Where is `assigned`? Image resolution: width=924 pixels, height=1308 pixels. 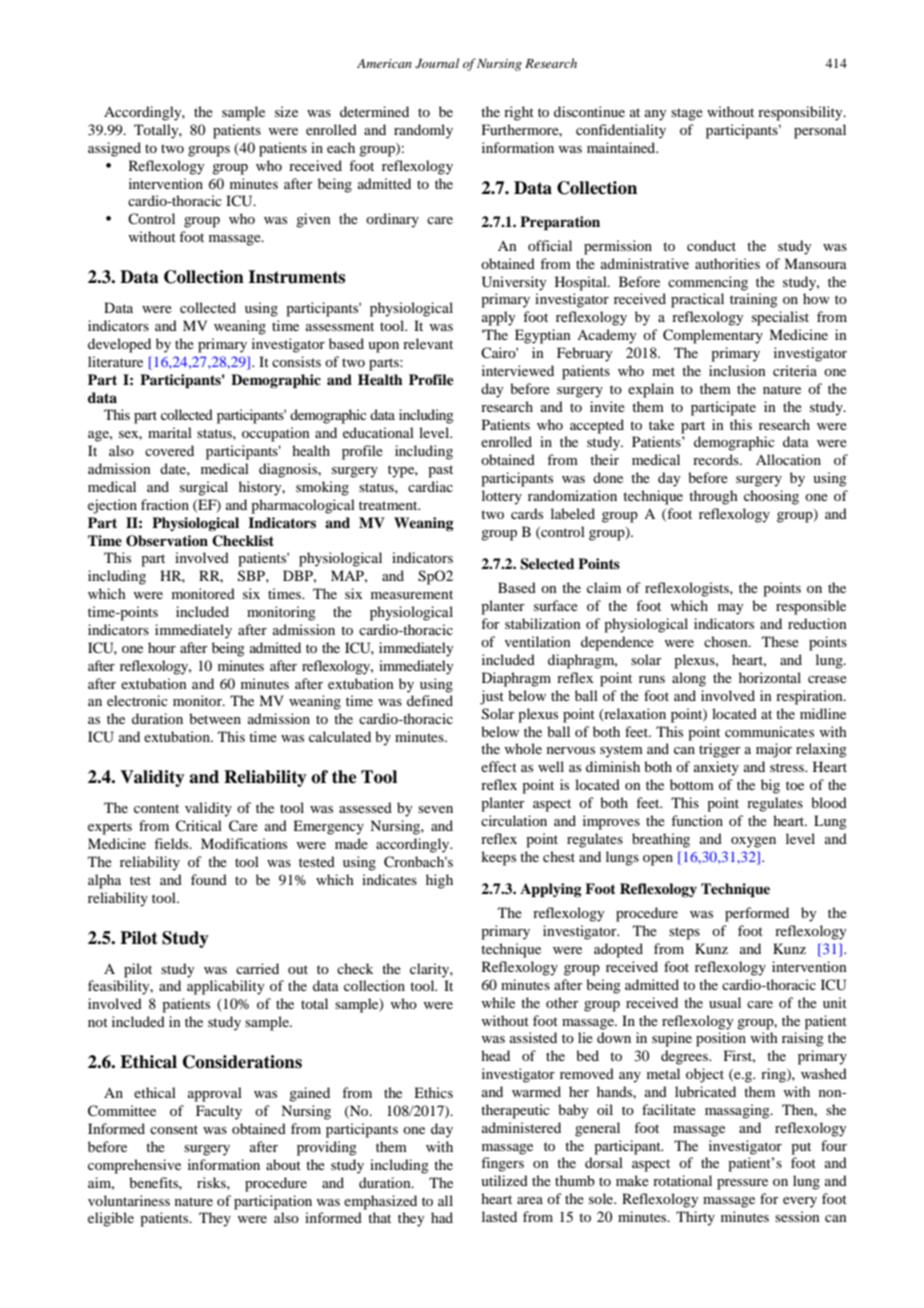 assigned is located at coordinates (114, 149).
